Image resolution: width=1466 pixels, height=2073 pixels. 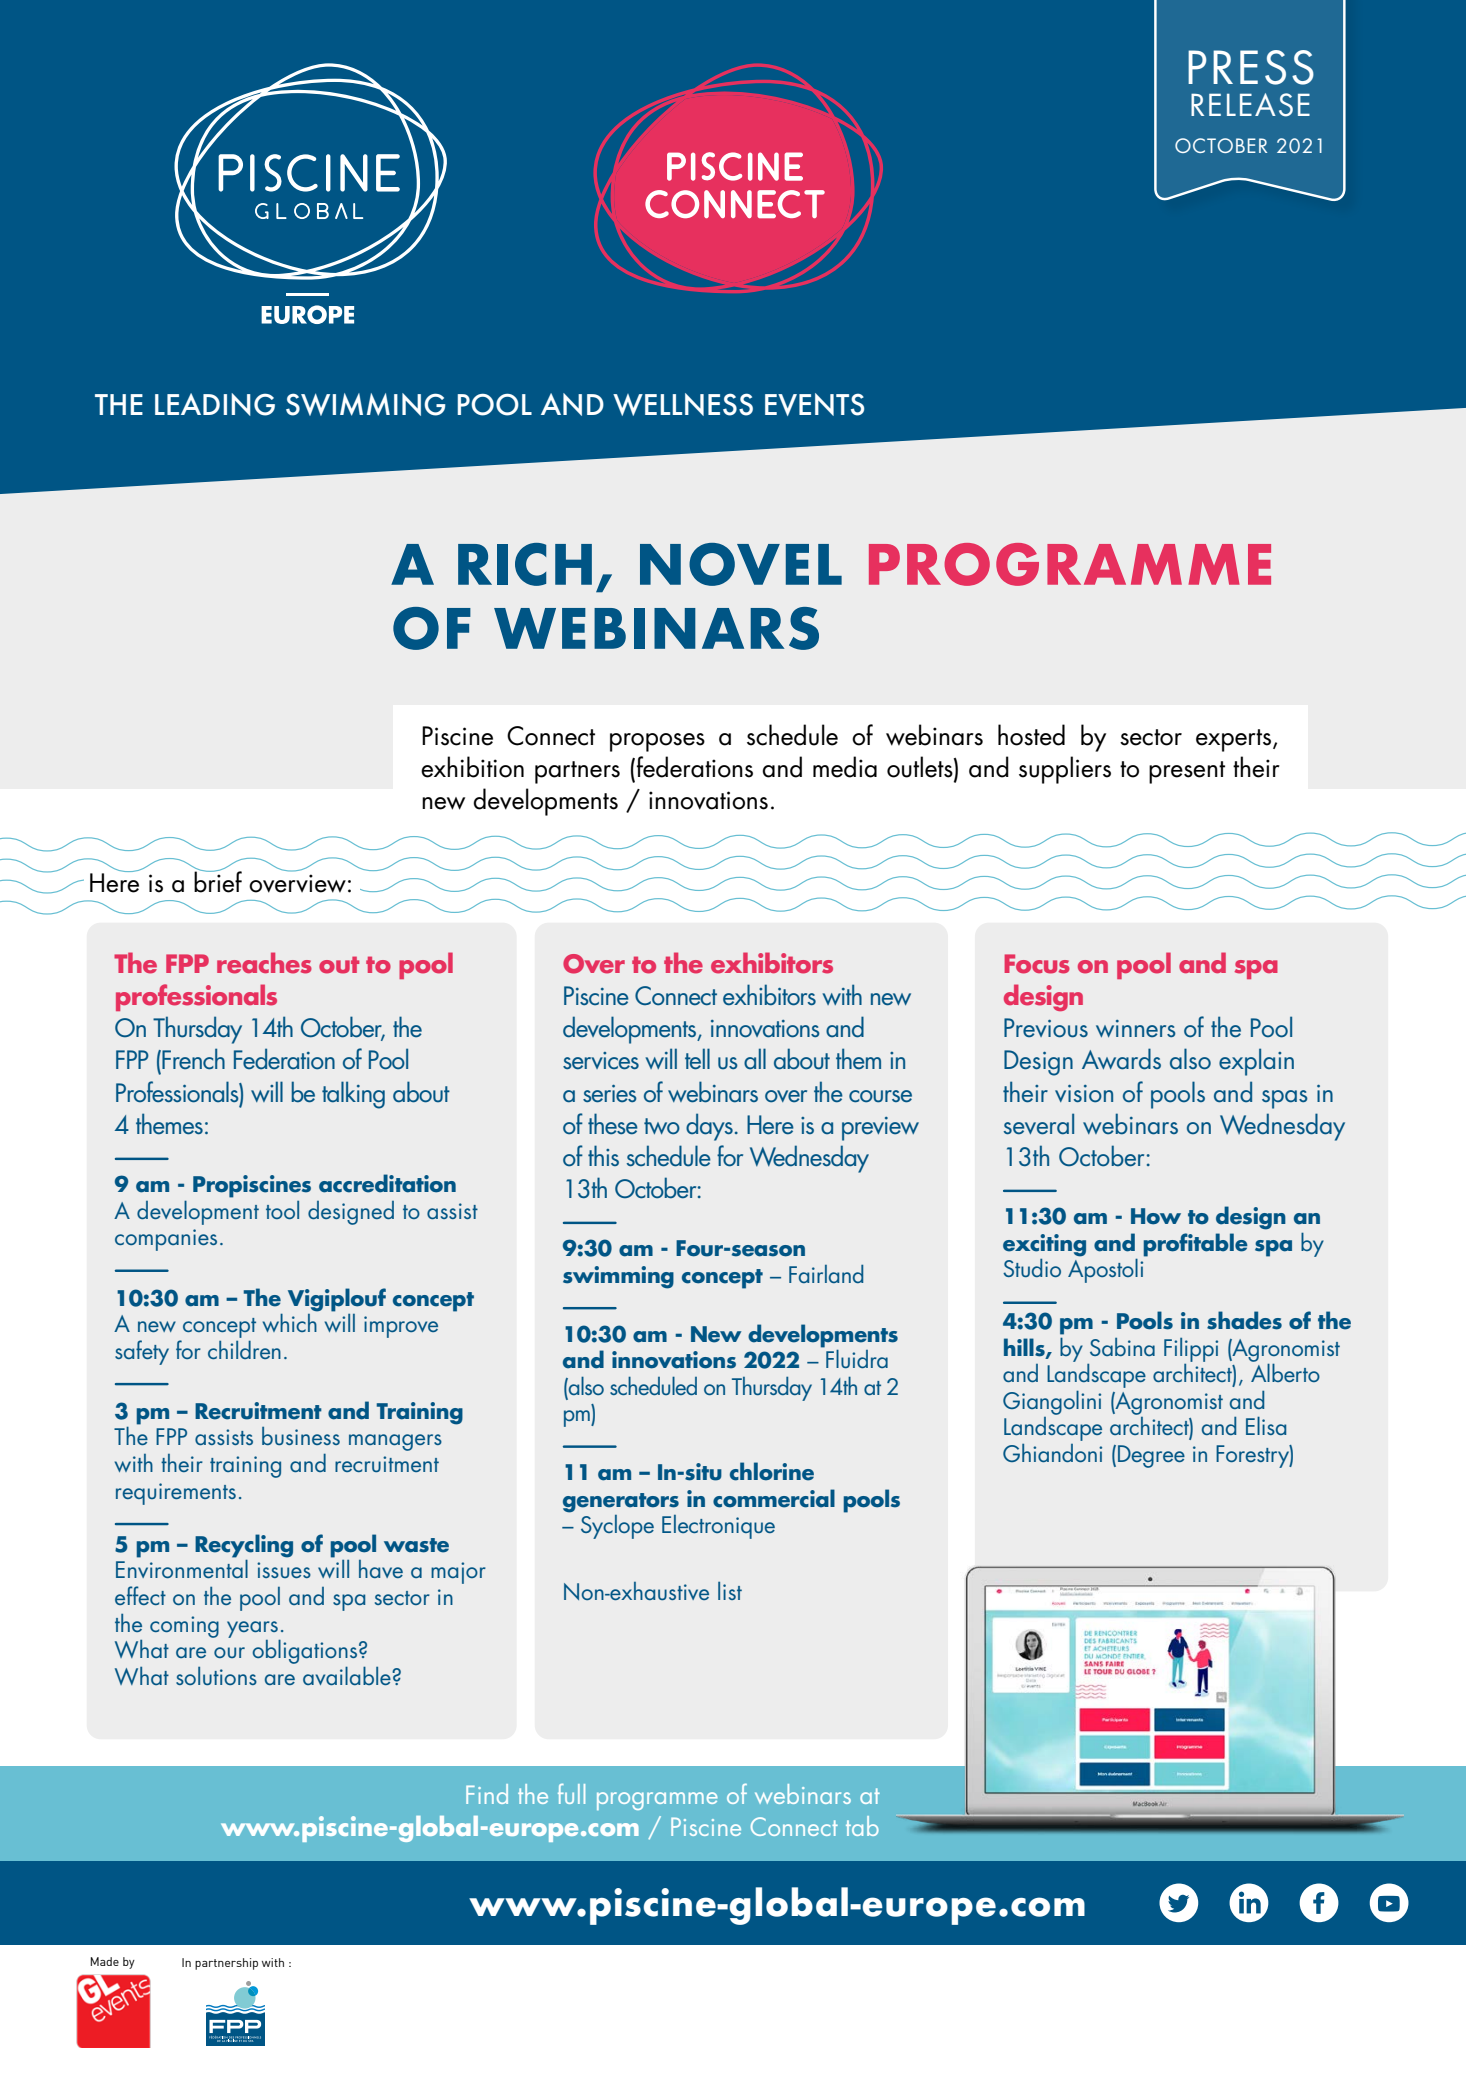 What do you see at coordinates (1233, 740) in the screenshot?
I see `experts` at bounding box center [1233, 740].
